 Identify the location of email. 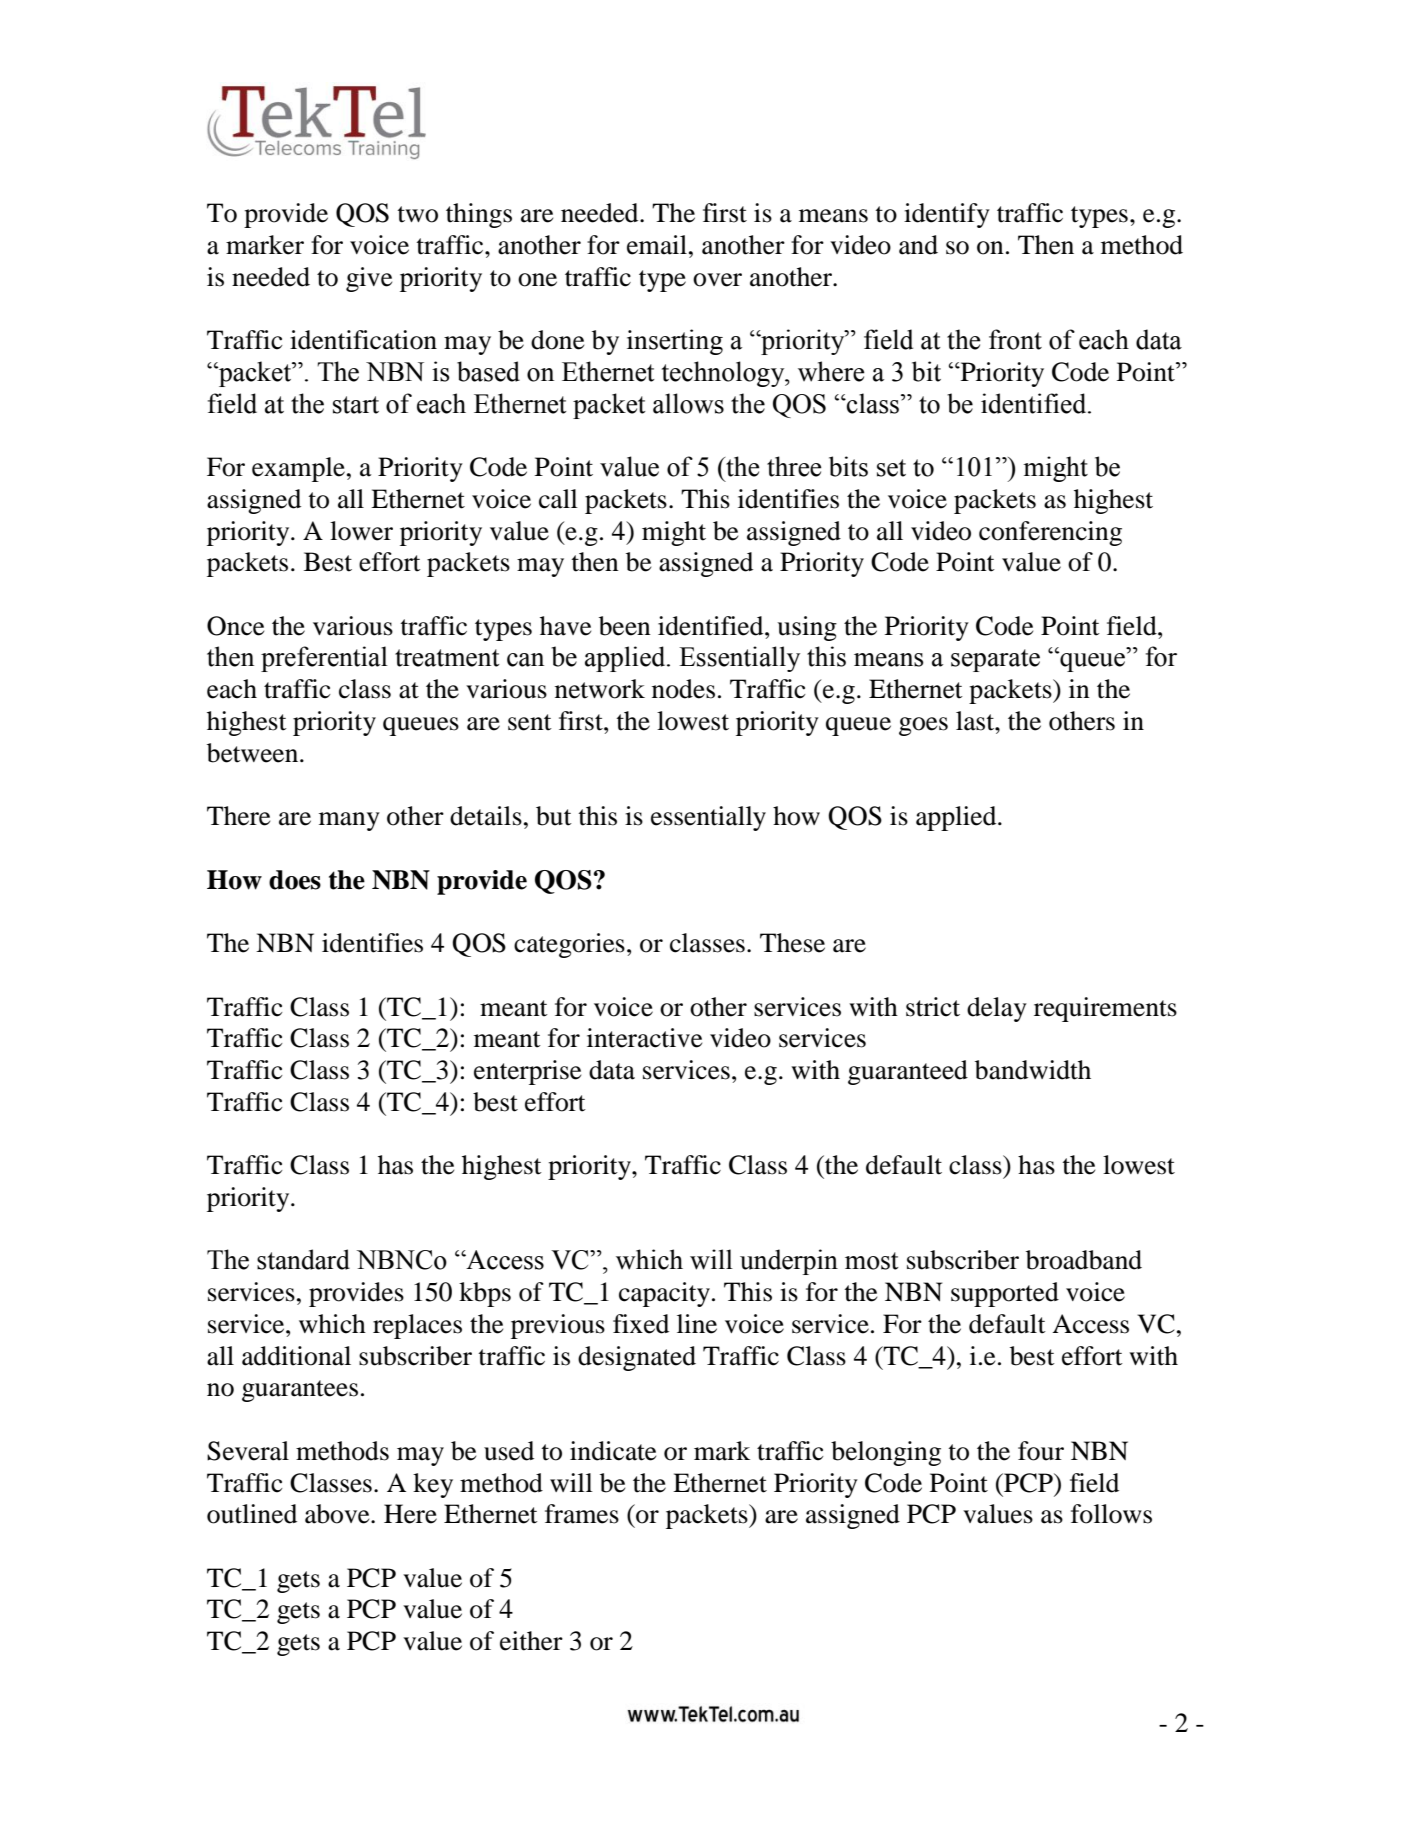
(658, 245).
